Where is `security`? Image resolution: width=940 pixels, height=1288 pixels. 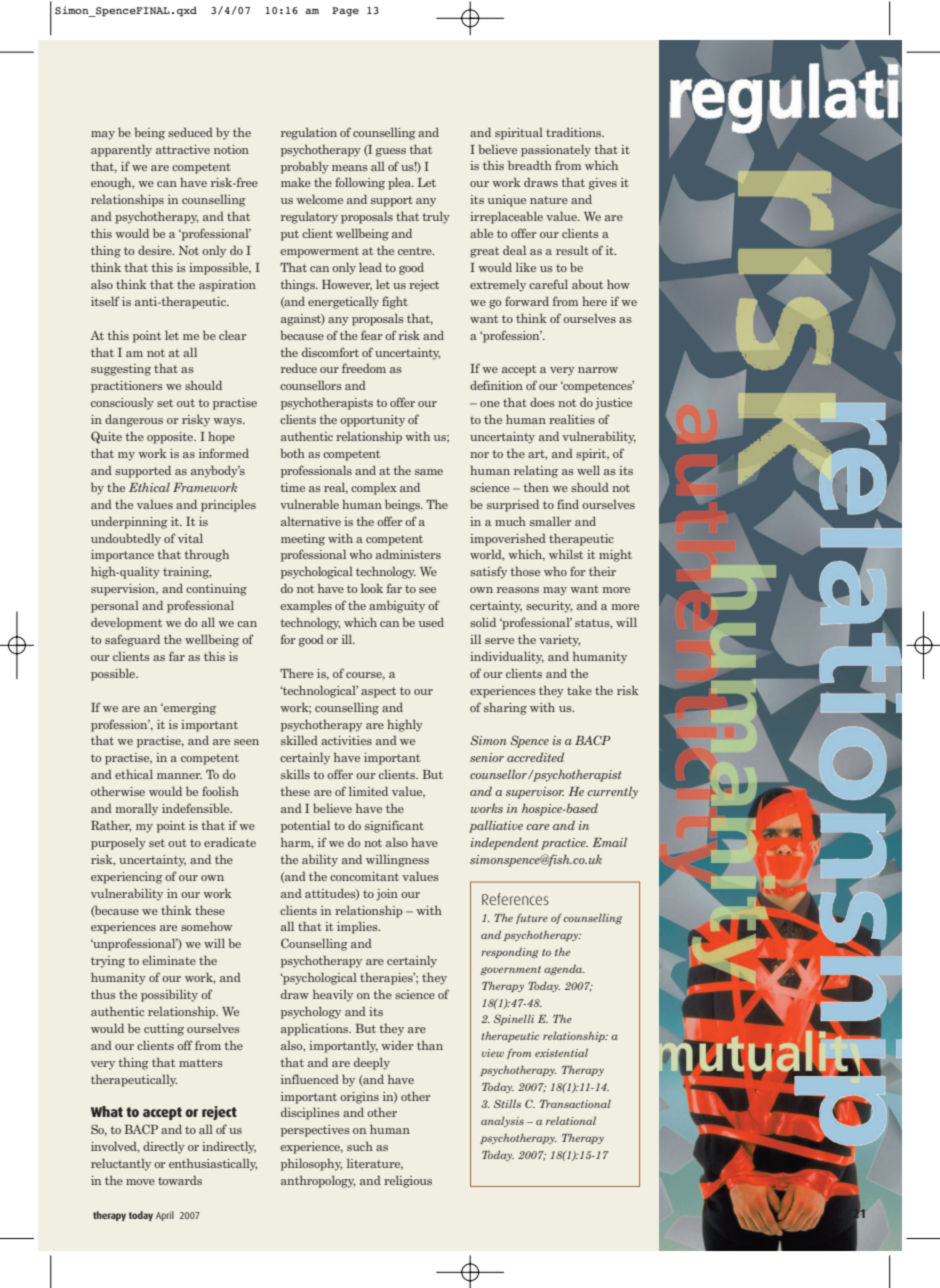
security is located at coordinates (549, 607).
